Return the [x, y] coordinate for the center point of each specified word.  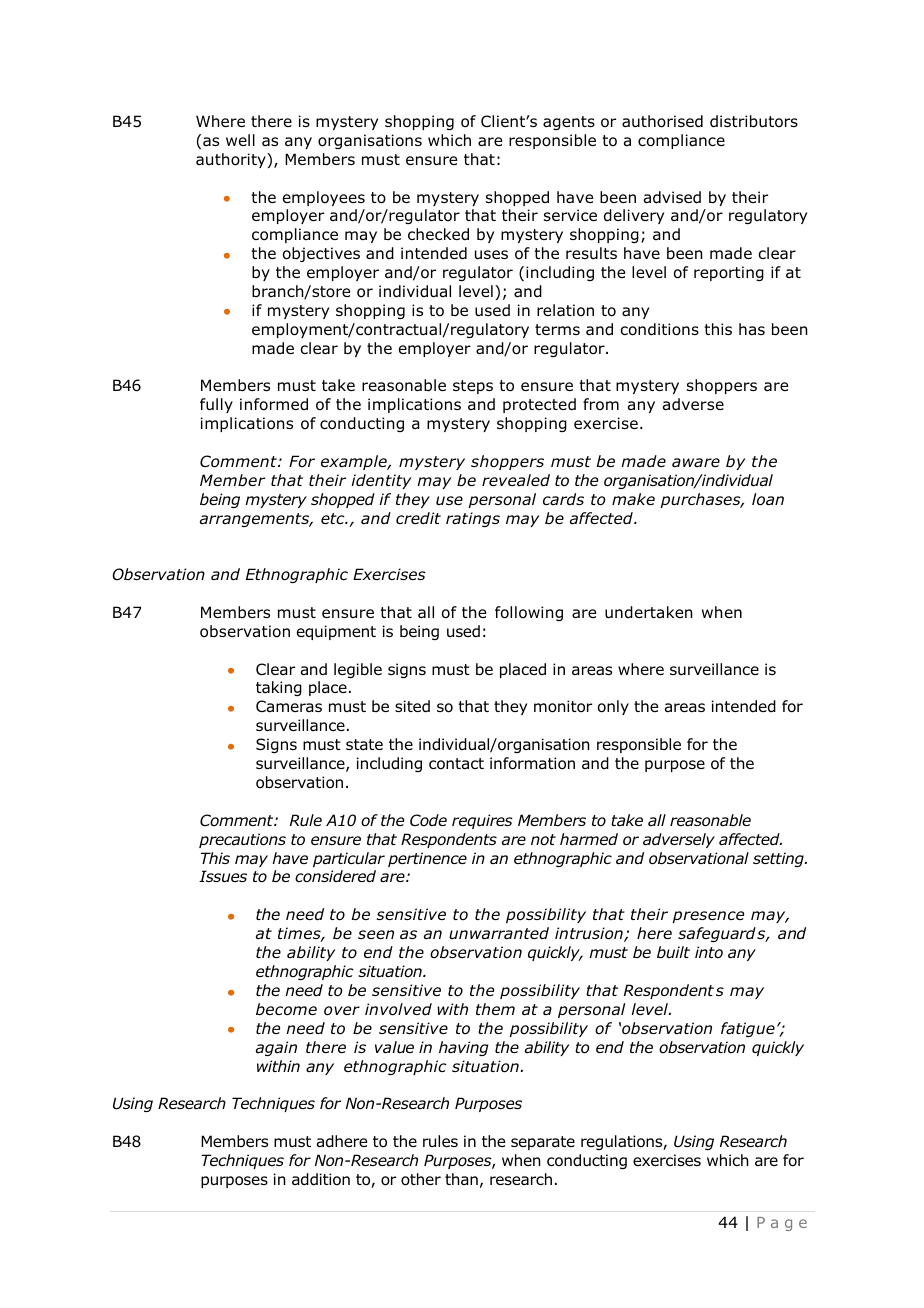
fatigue [748, 1029]
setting [779, 859]
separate [543, 1143]
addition [321, 1179]
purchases [702, 500]
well [240, 140]
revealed [516, 480]
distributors [754, 121]
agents [569, 123]
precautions [242, 840]
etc [334, 518]
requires [482, 821]
